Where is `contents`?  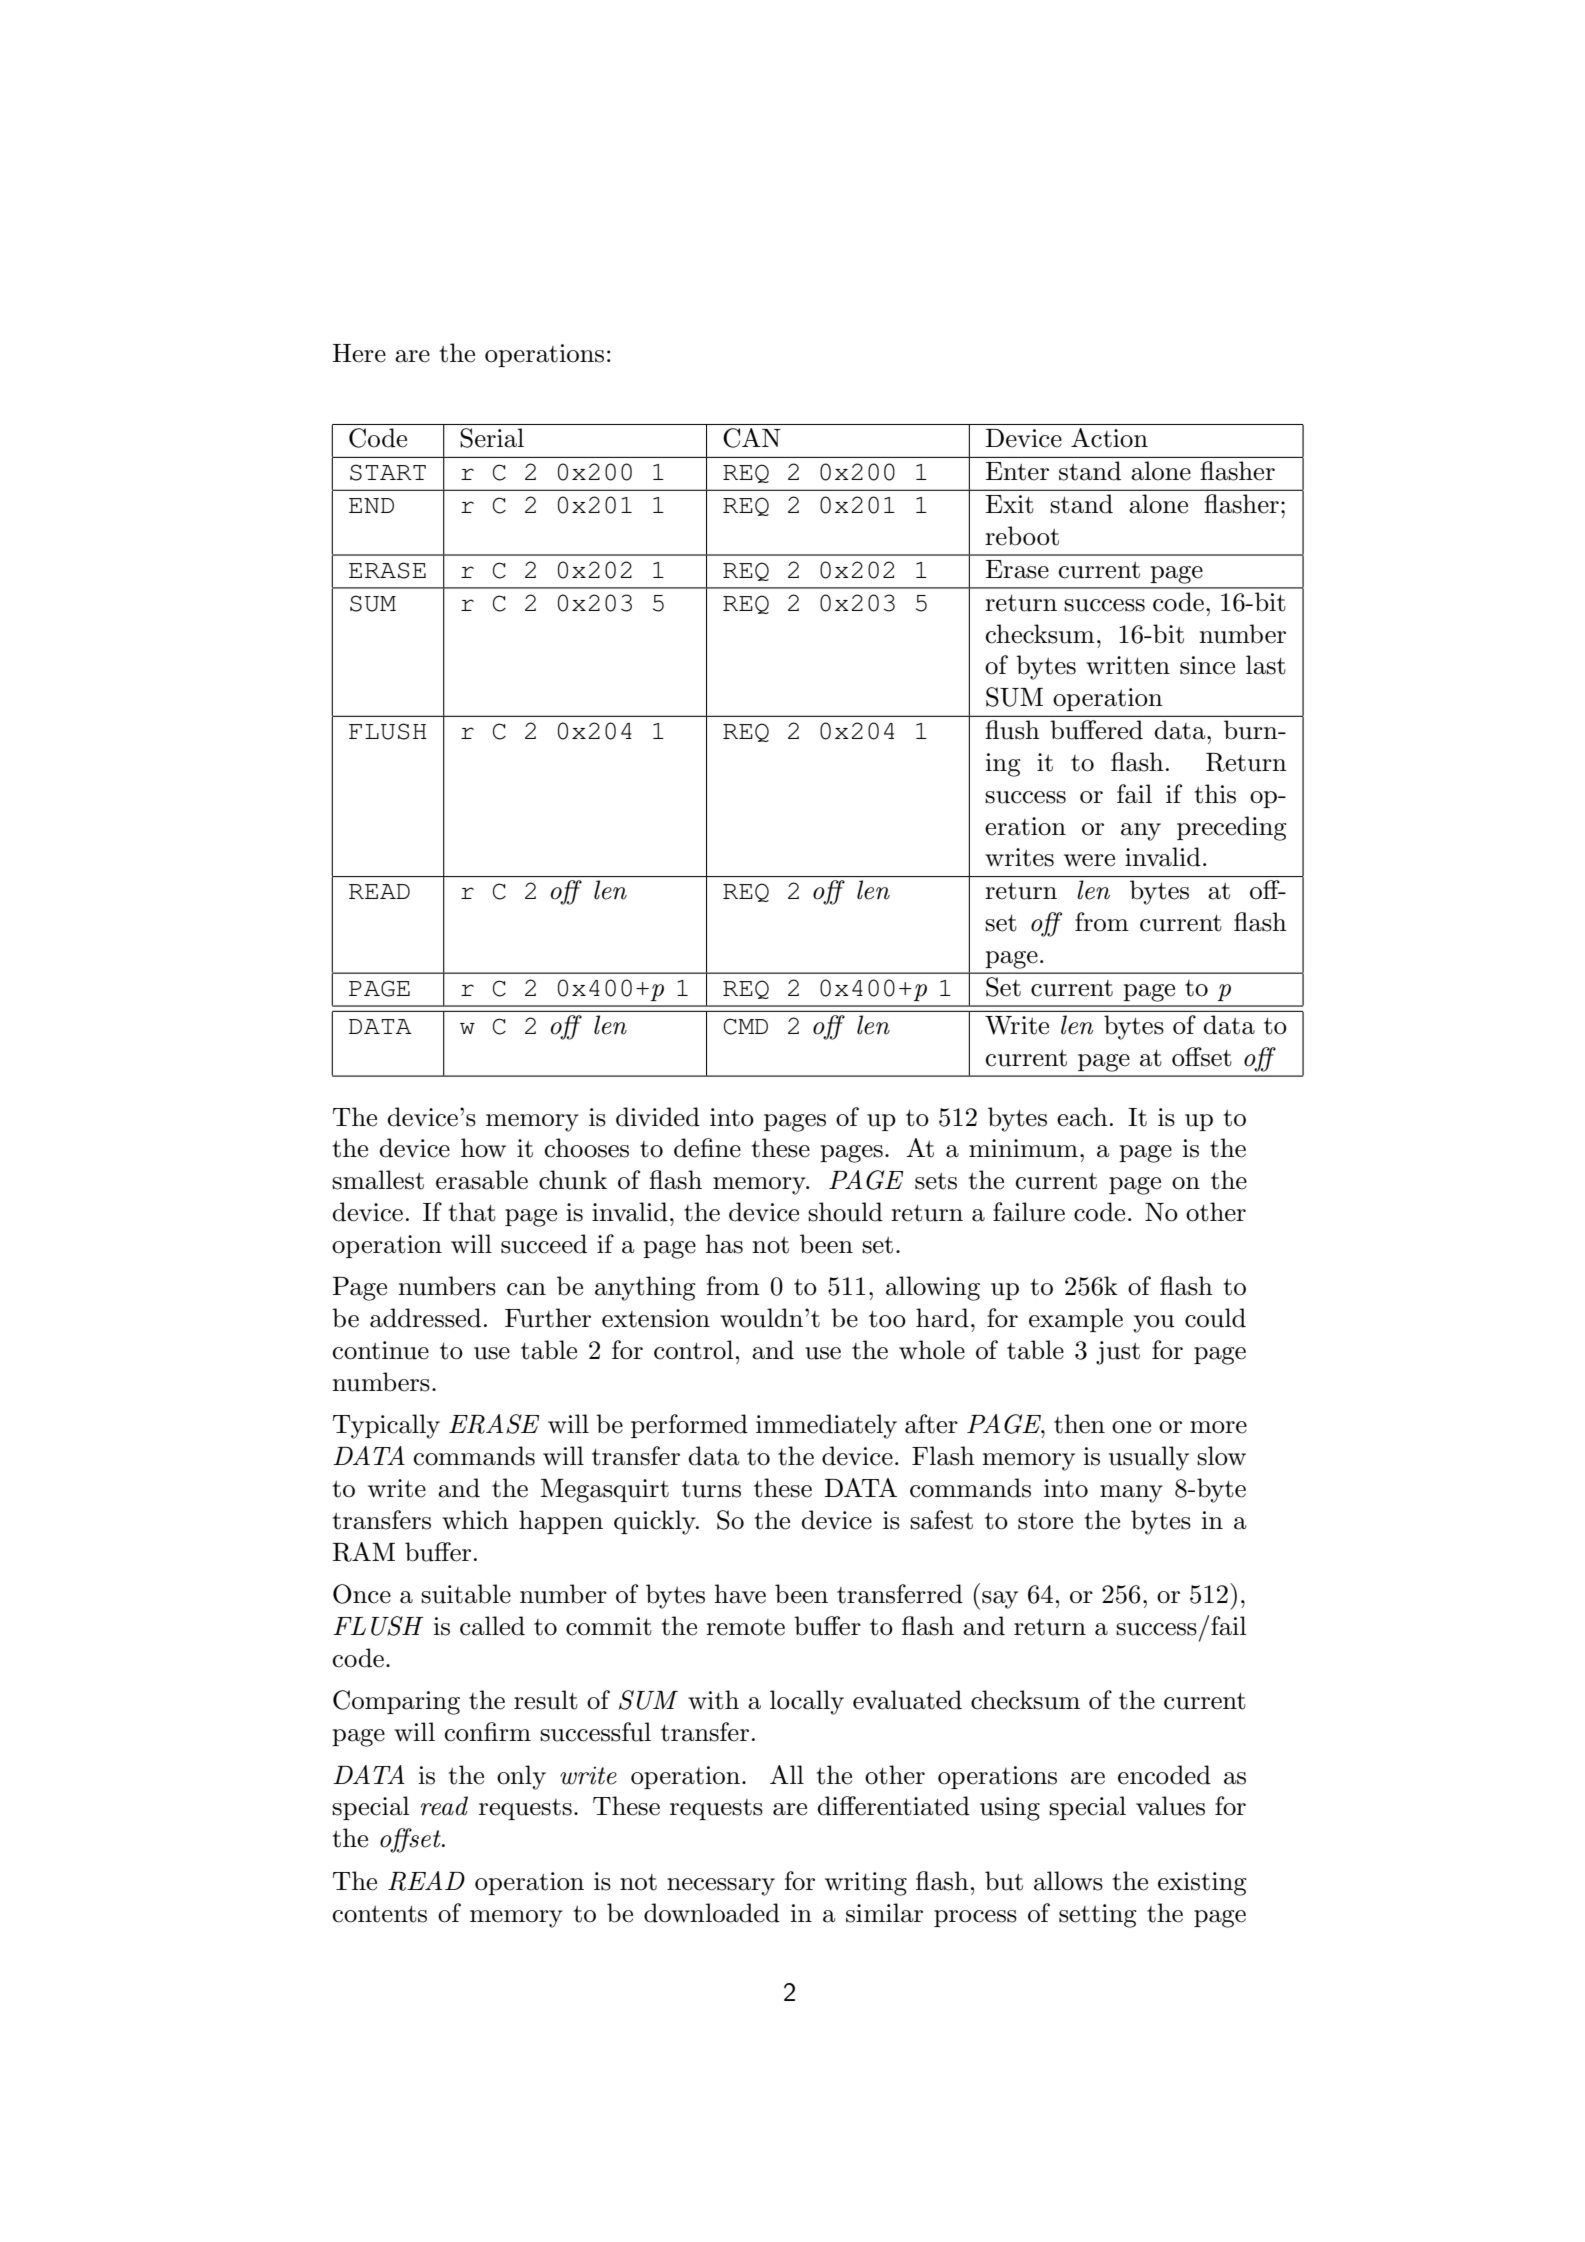 contents is located at coordinates (380, 1914).
